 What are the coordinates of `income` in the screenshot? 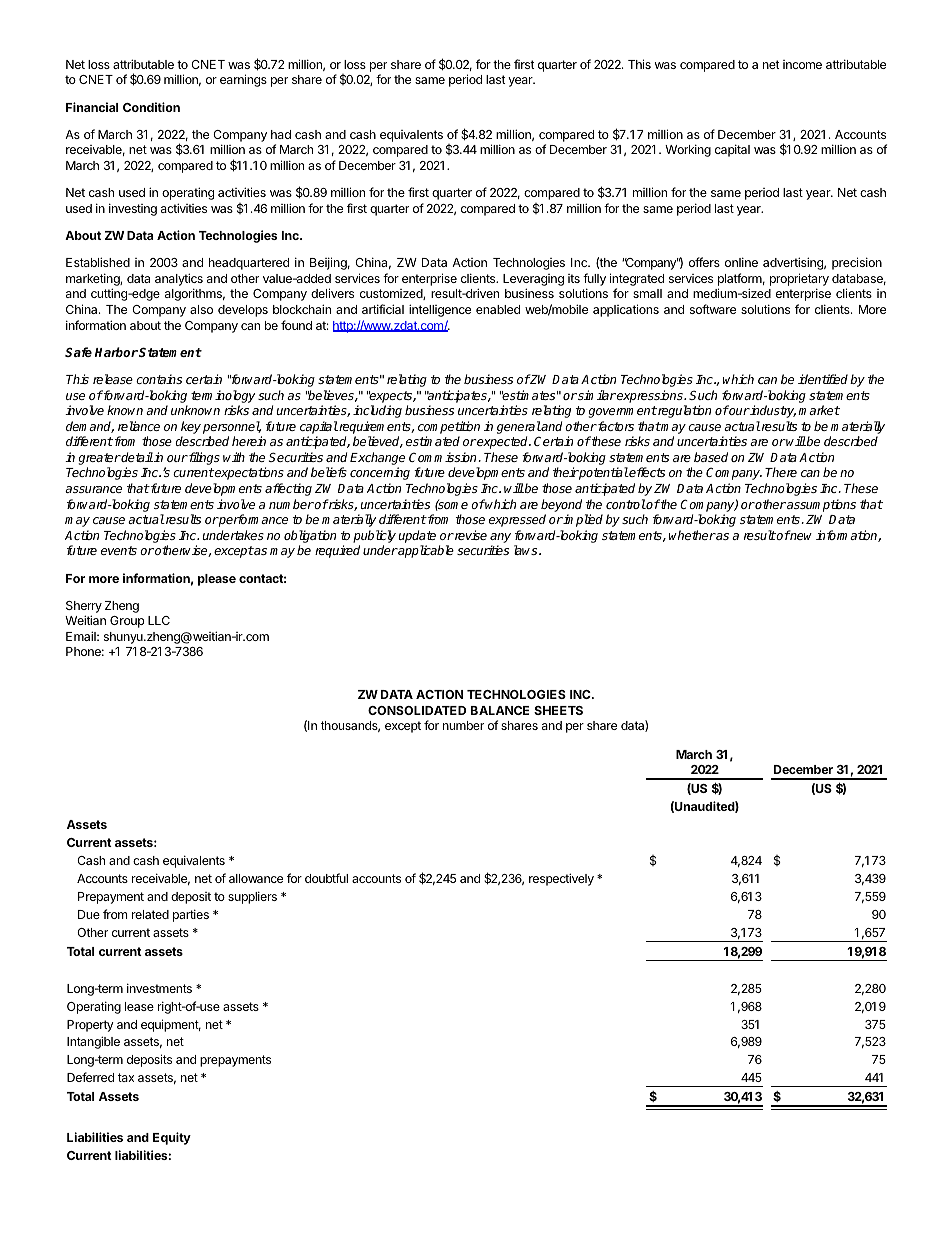 It's located at (802, 64).
